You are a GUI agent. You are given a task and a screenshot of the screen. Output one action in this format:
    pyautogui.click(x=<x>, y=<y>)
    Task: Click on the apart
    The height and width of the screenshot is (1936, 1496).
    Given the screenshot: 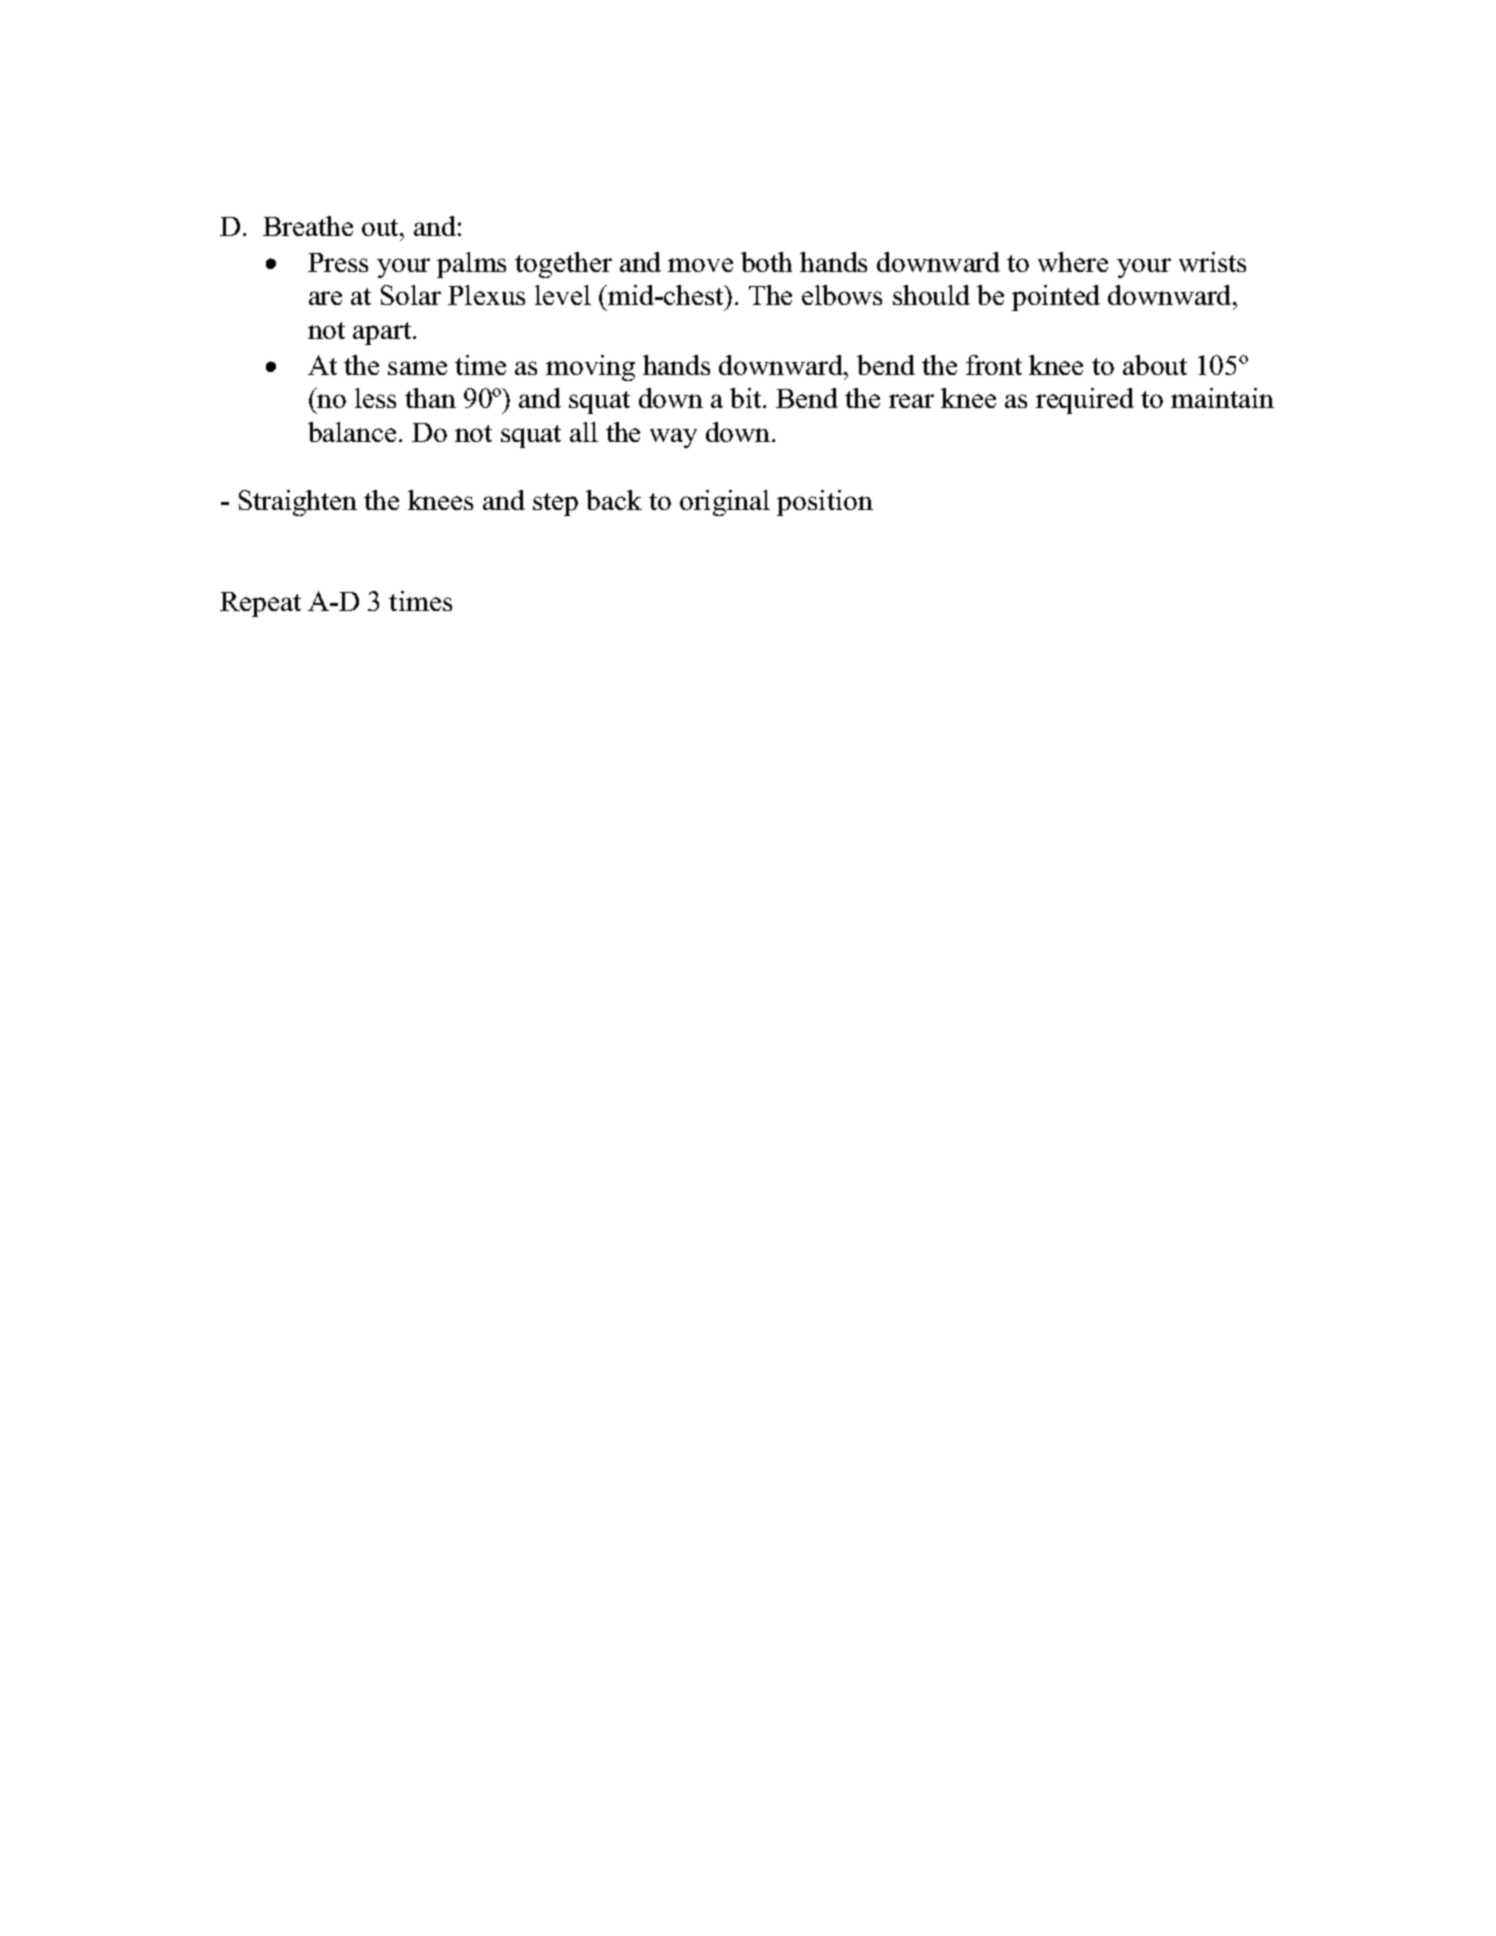 What is the action you would take?
    pyautogui.click(x=383, y=333)
